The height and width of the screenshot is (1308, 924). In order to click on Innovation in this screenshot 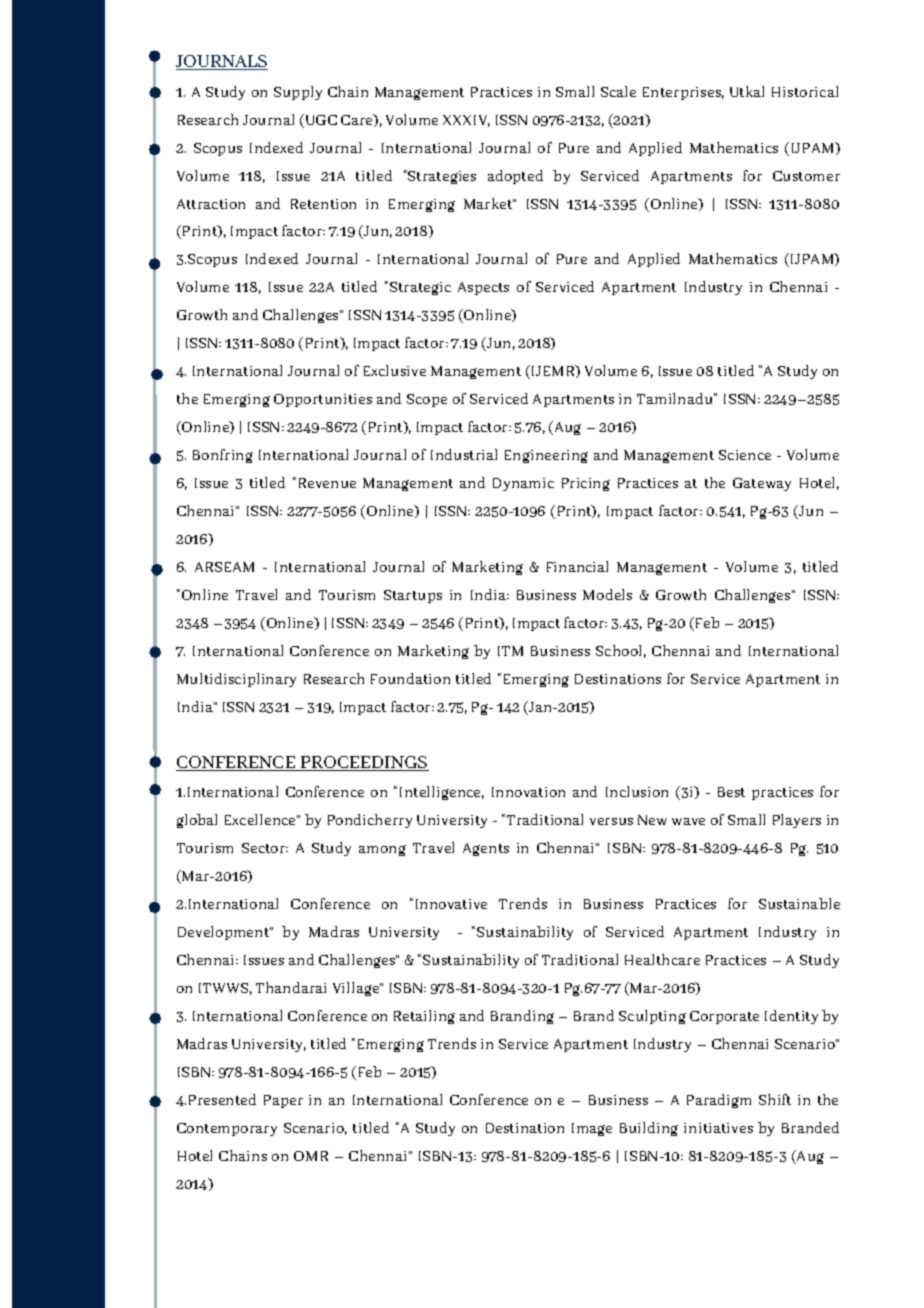, I will do `click(528, 792)`.
